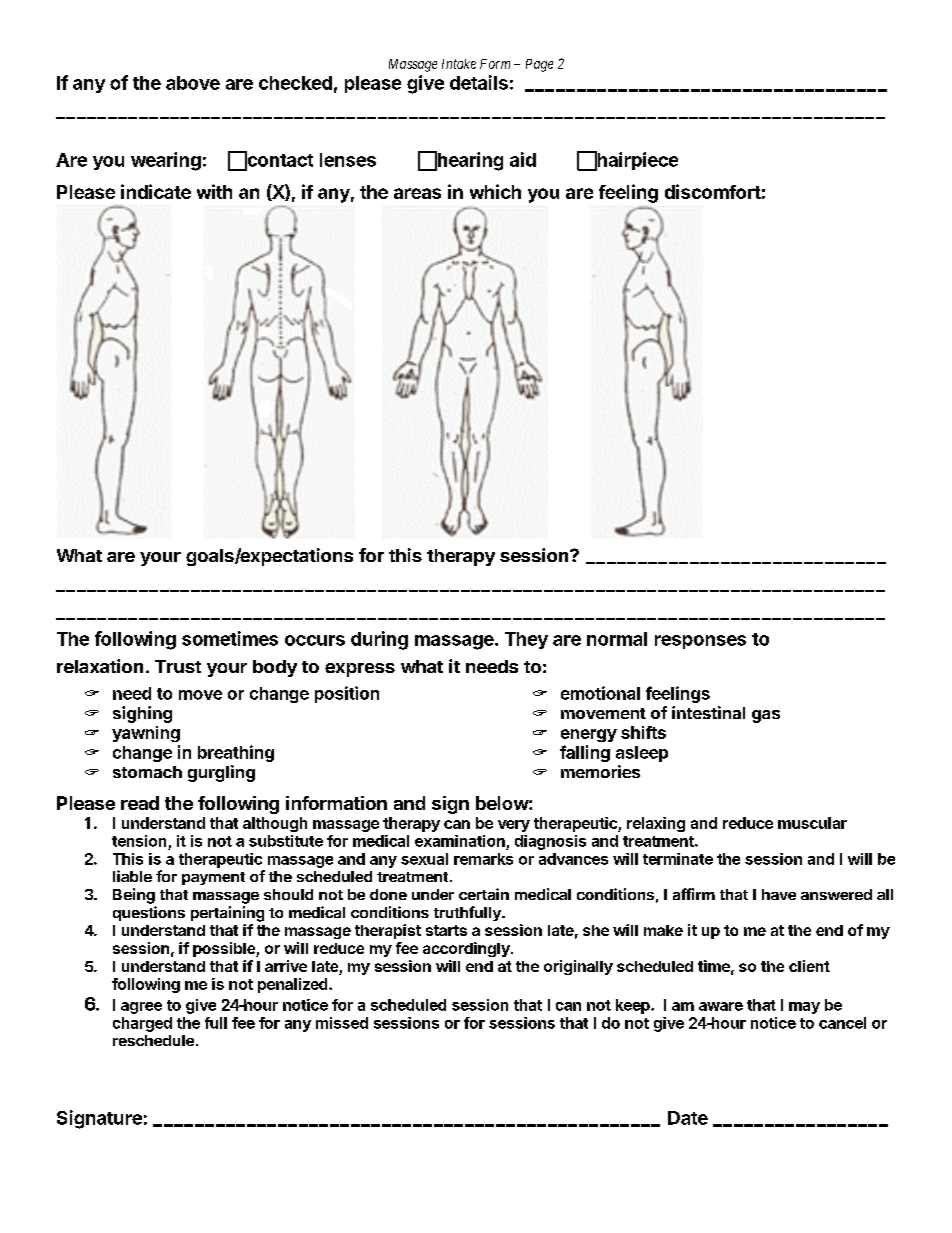 Image resolution: width=952 pixels, height=1233 pixels. Describe the element at coordinates (688, 1118) in the screenshot. I see `Date` at that location.
